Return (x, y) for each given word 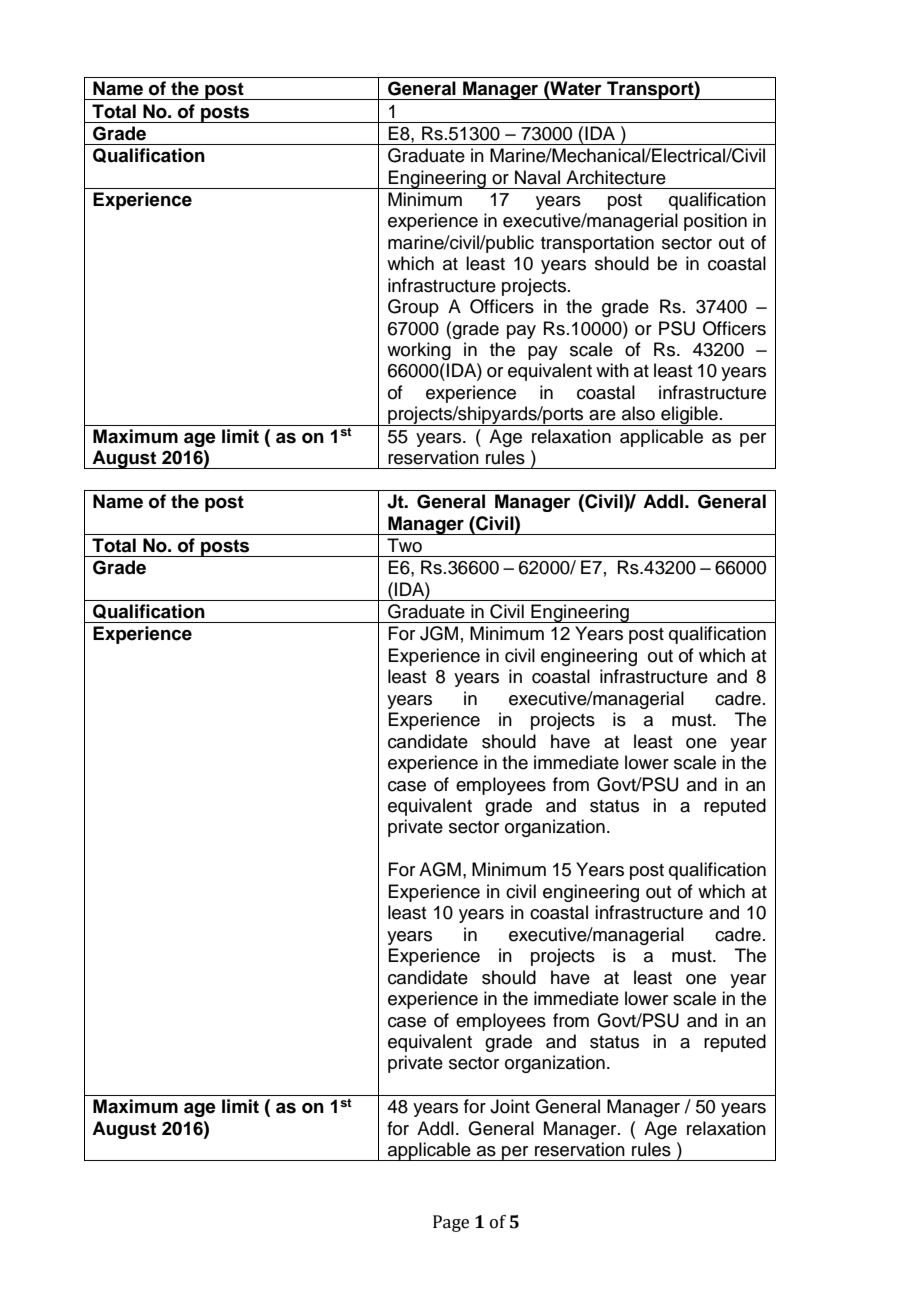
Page (451, 1223)
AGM (440, 869)
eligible (689, 416)
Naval (537, 177)
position (715, 222)
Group (413, 308)
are (602, 415)
